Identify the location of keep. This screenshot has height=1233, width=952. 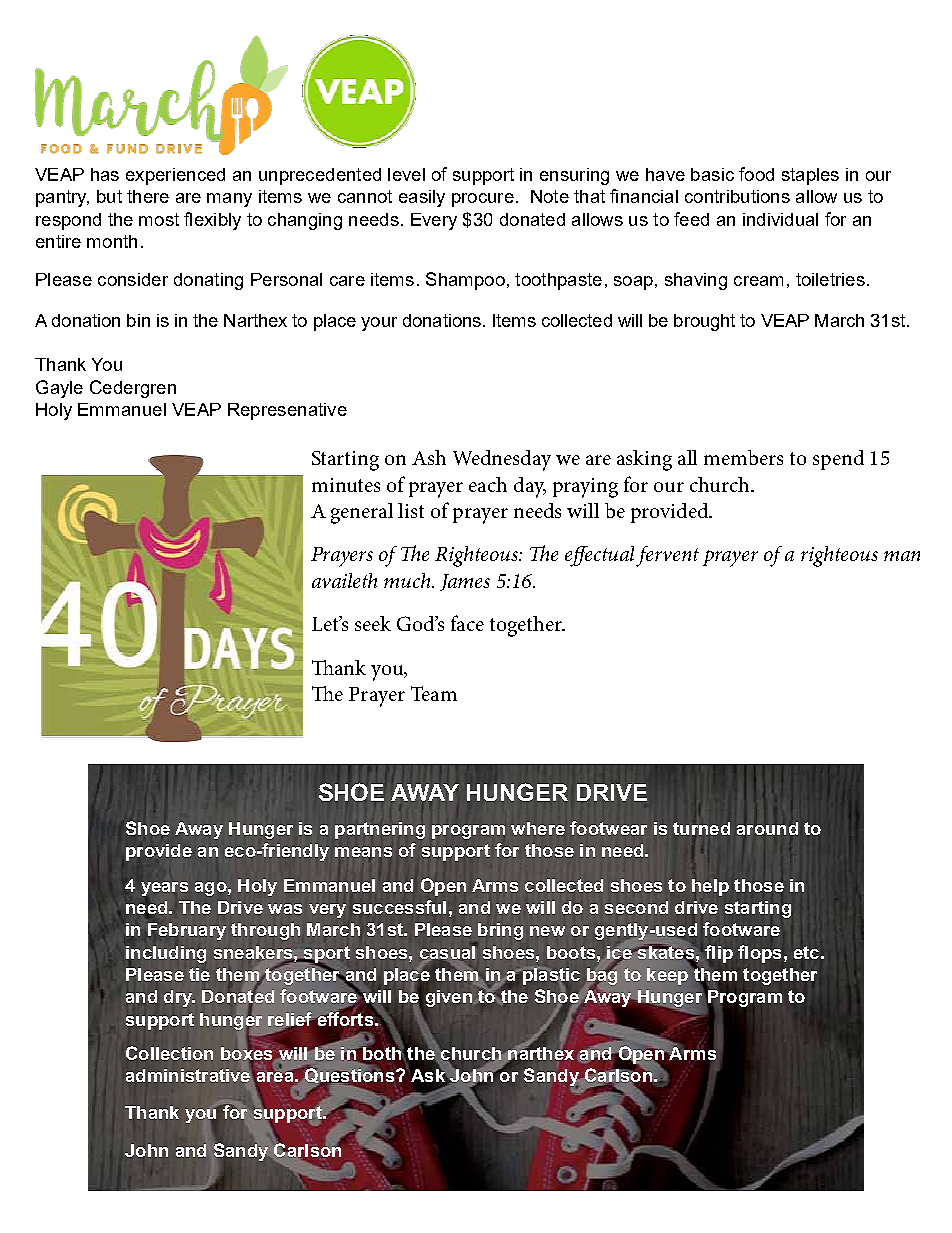
(669, 975).
